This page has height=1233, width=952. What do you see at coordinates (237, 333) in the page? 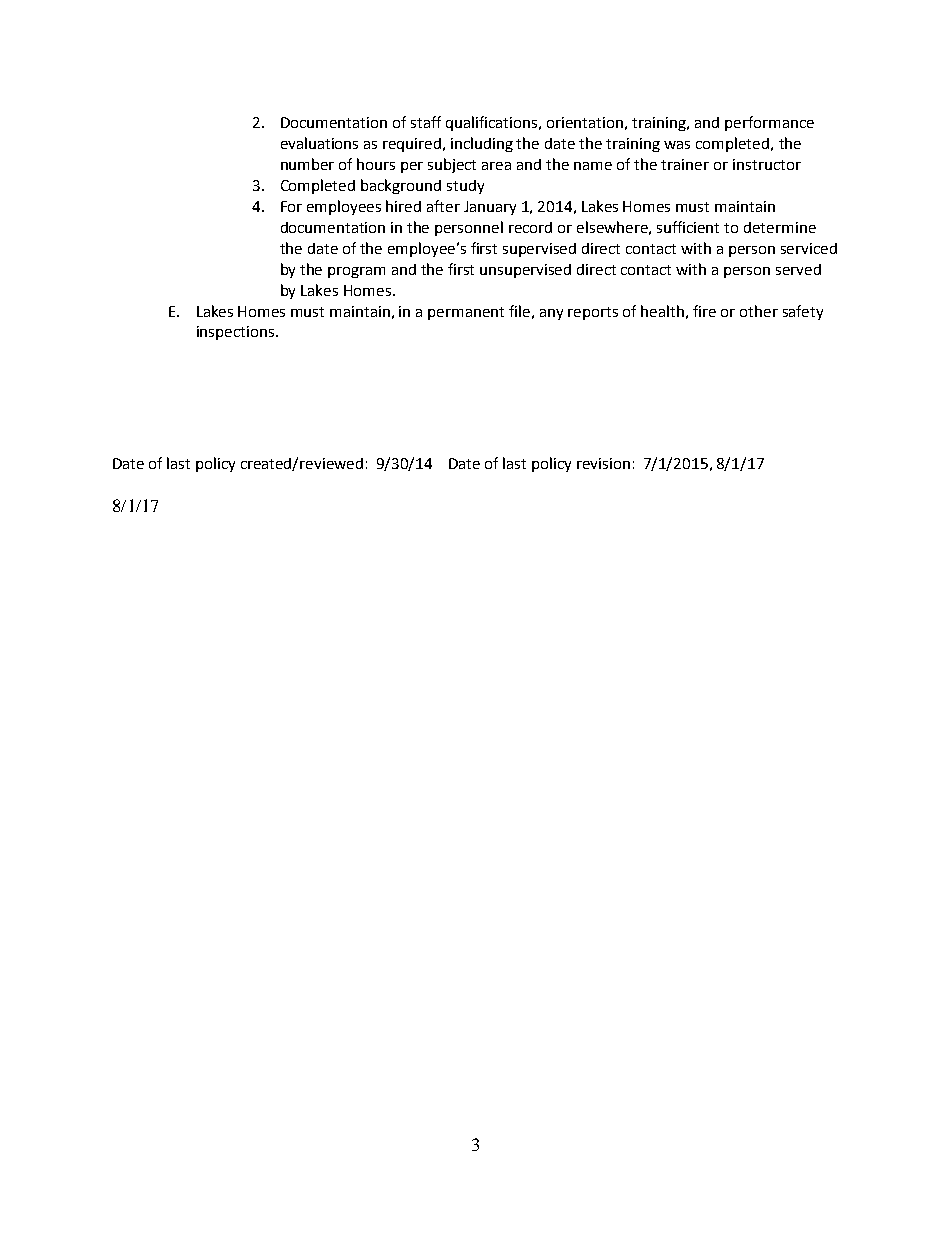
I see `inspections` at bounding box center [237, 333].
